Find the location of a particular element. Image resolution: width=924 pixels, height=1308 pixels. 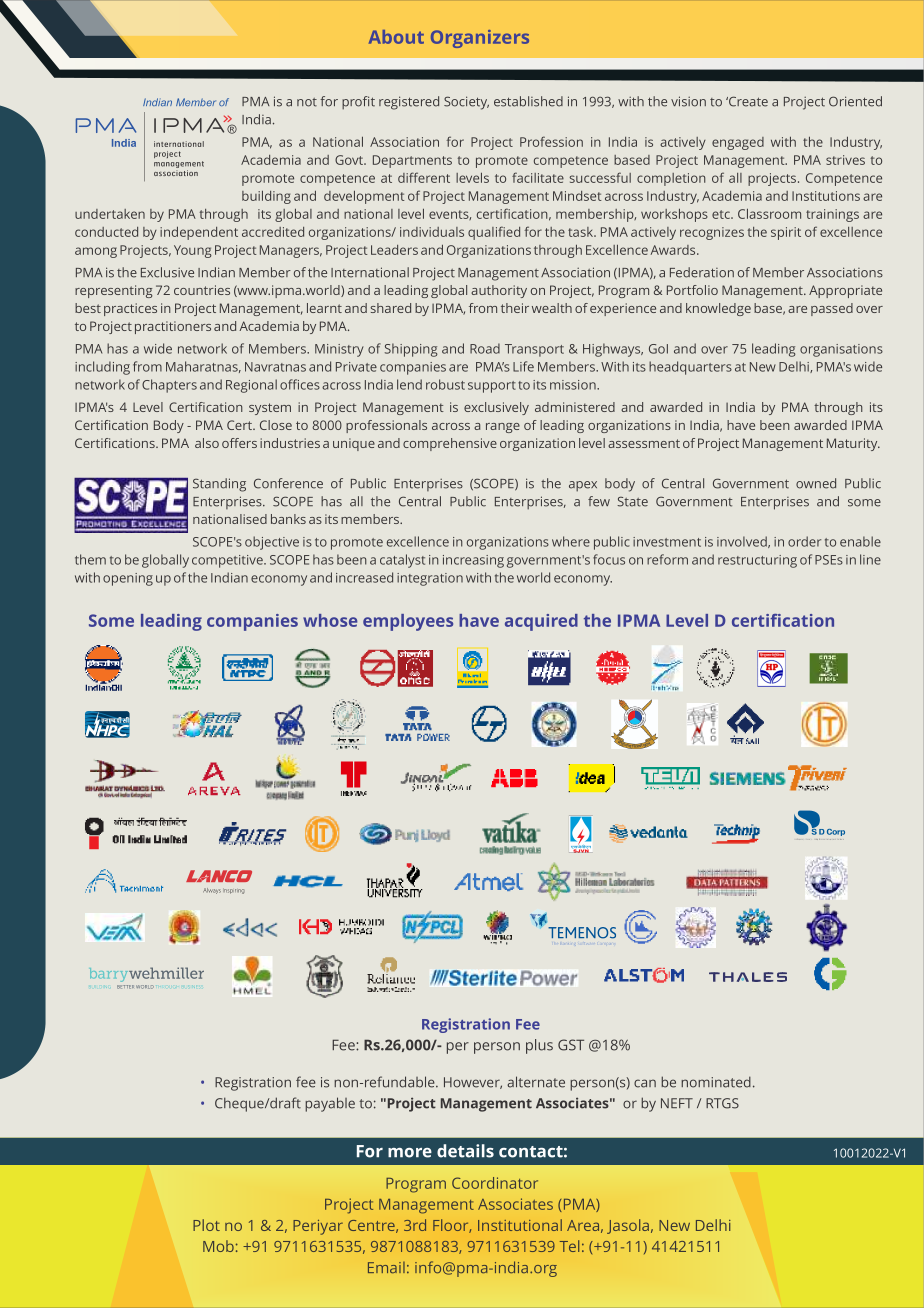

Oriented is located at coordinates (855, 101).
